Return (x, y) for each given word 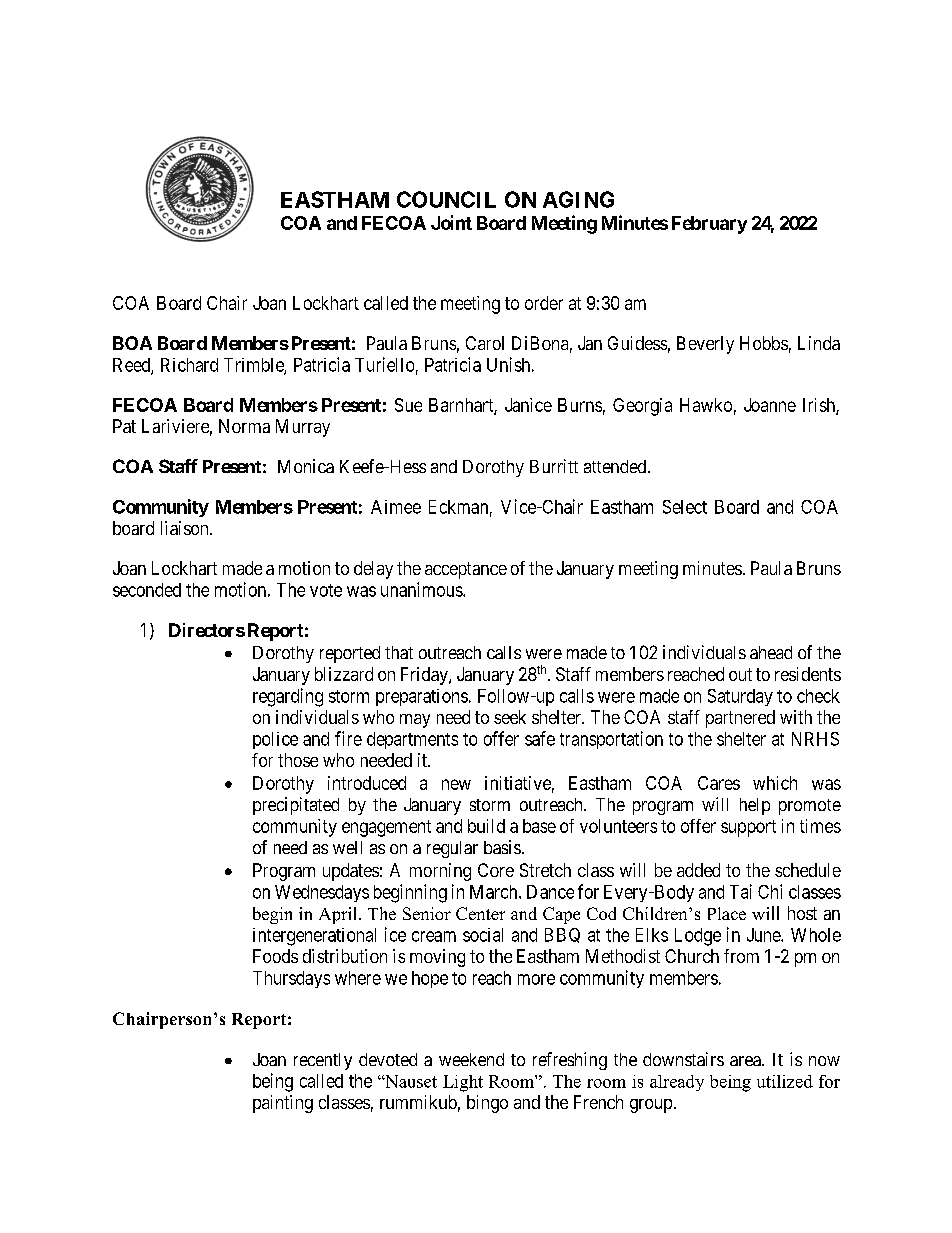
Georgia (642, 407)
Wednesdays (322, 893)
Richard (189, 365)
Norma (244, 426)
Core (496, 870)
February (709, 225)
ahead (771, 652)
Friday (425, 676)
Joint (451, 222)
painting (283, 1104)
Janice (528, 405)
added (698, 870)
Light (463, 1083)
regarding (288, 697)
